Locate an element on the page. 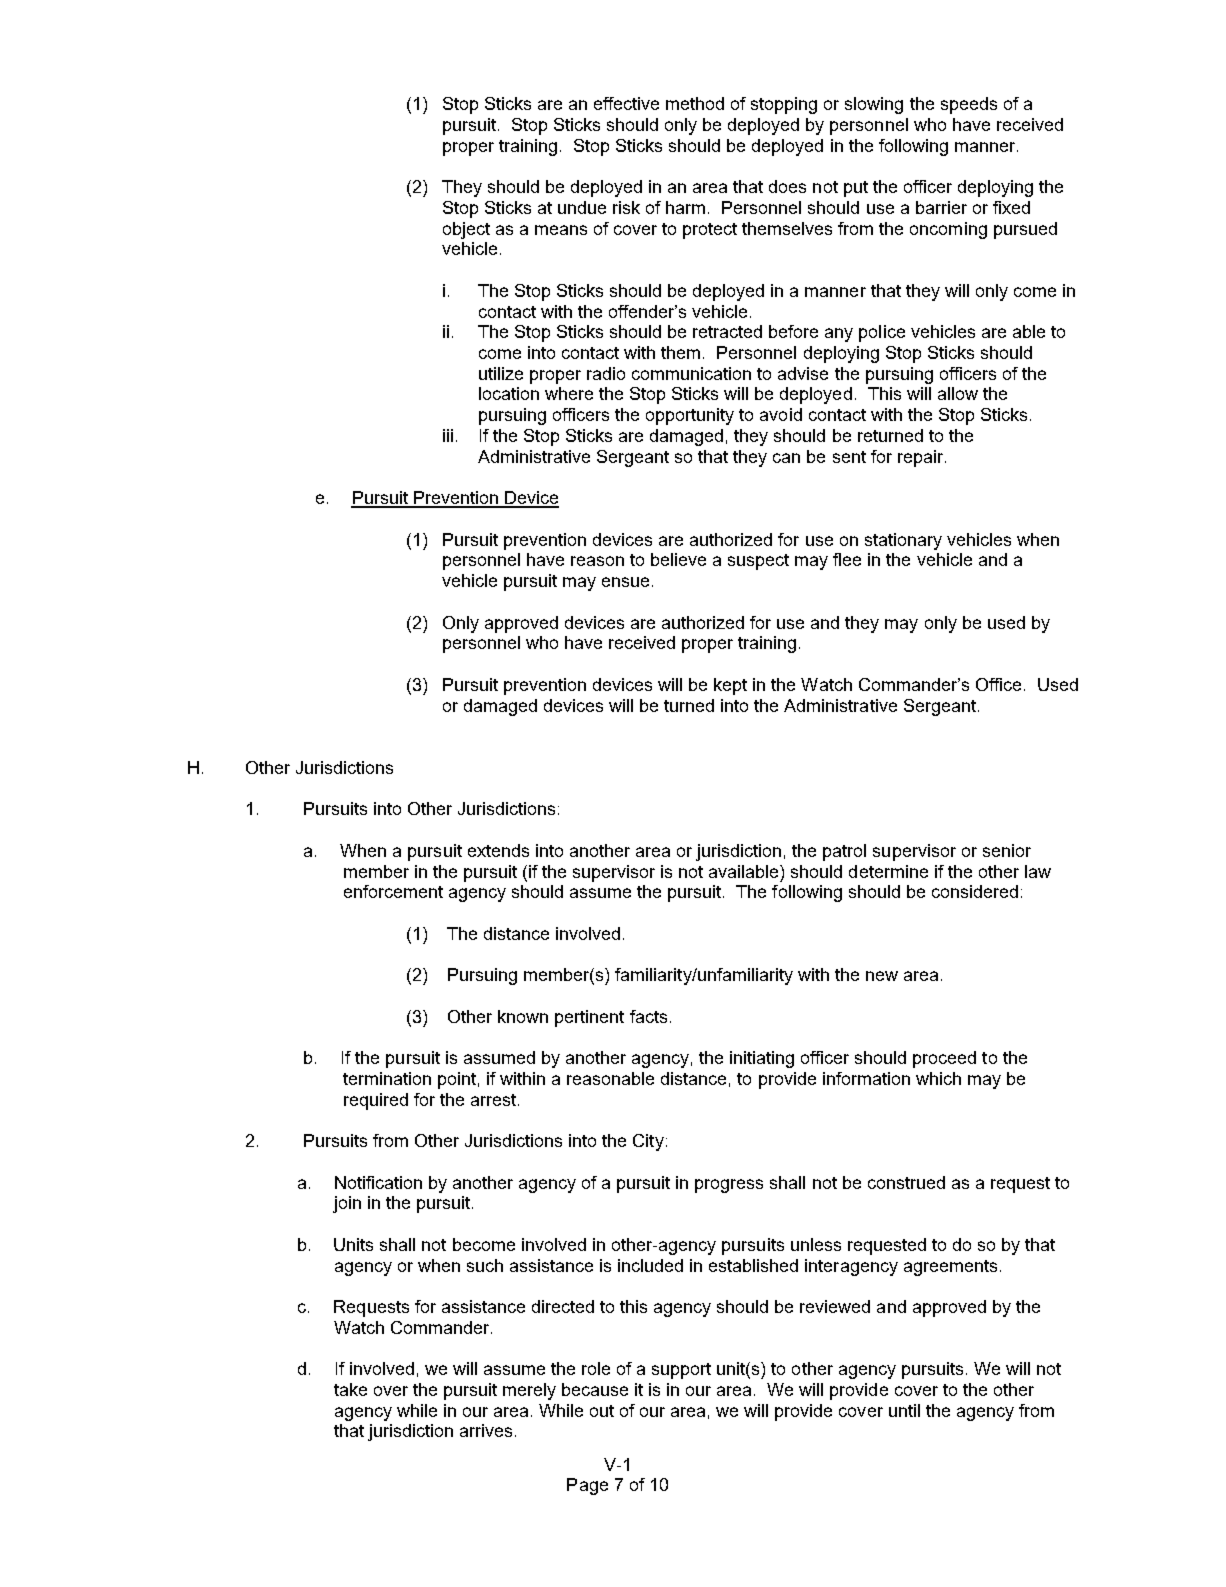  until is located at coordinates (904, 1410).
